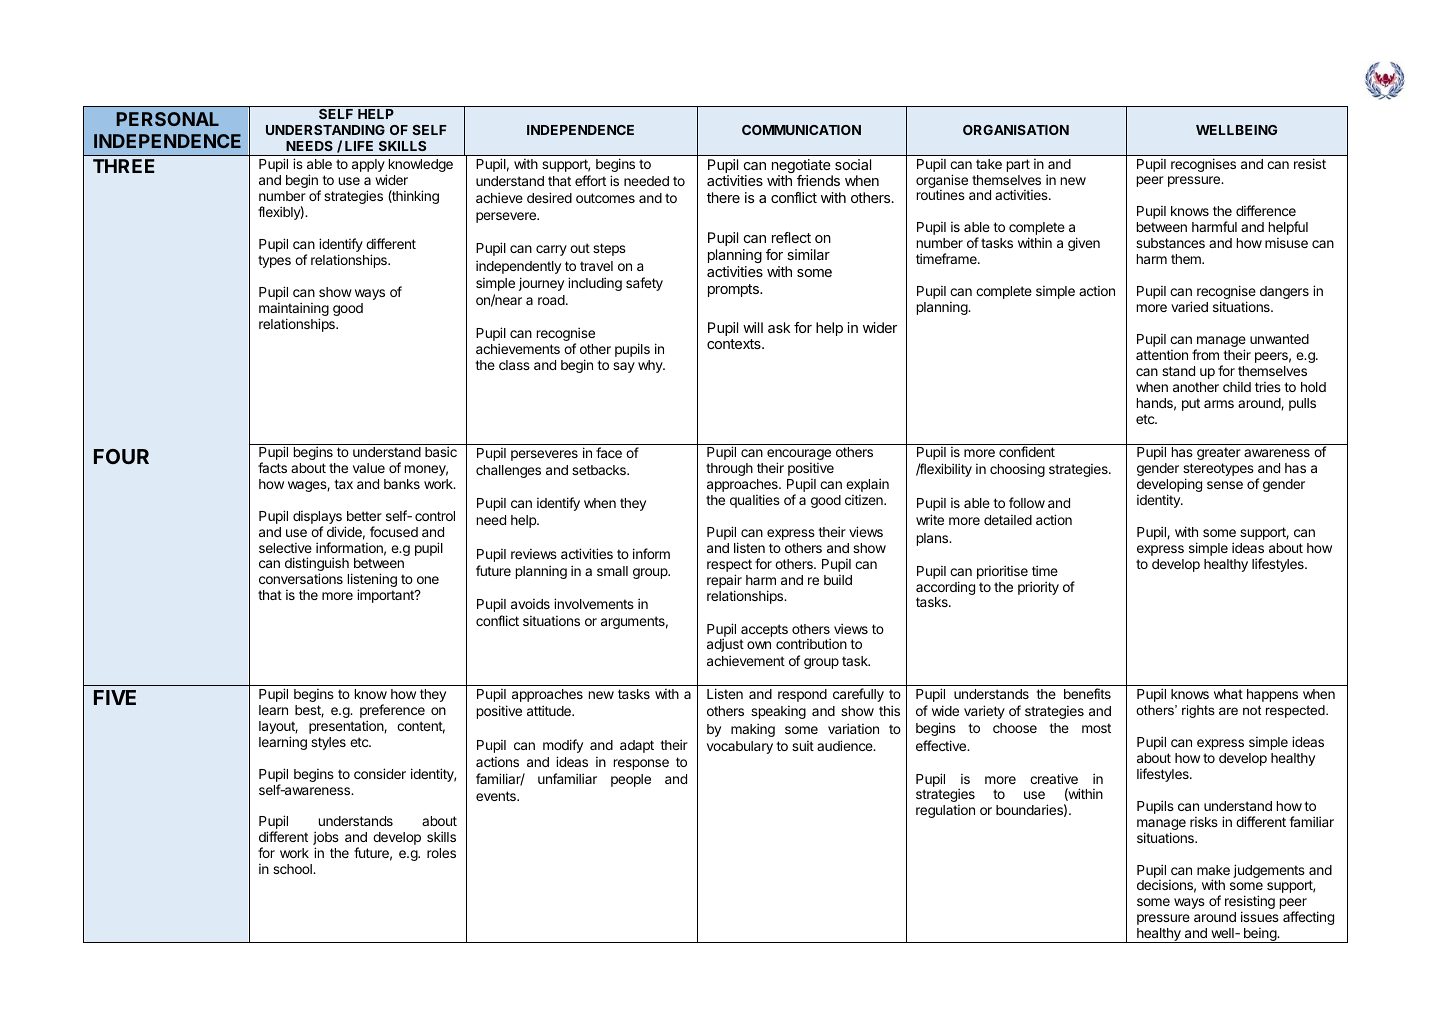 This document has height=1021, width=1444. What do you see at coordinates (651, 366) in the document?
I see `why` at bounding box center [651, 366].
